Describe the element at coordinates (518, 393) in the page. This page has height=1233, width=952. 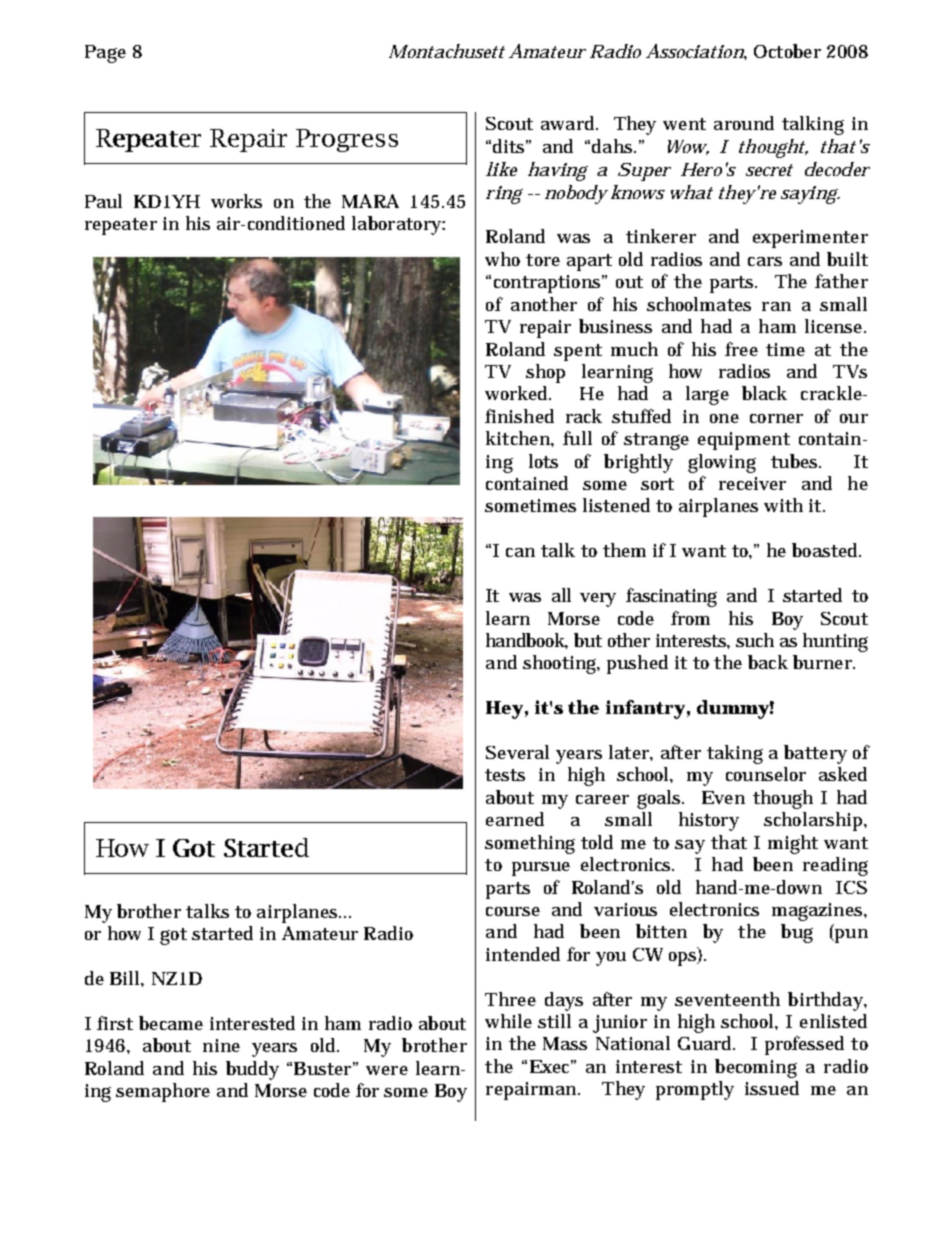
I see `worked` at that location.
